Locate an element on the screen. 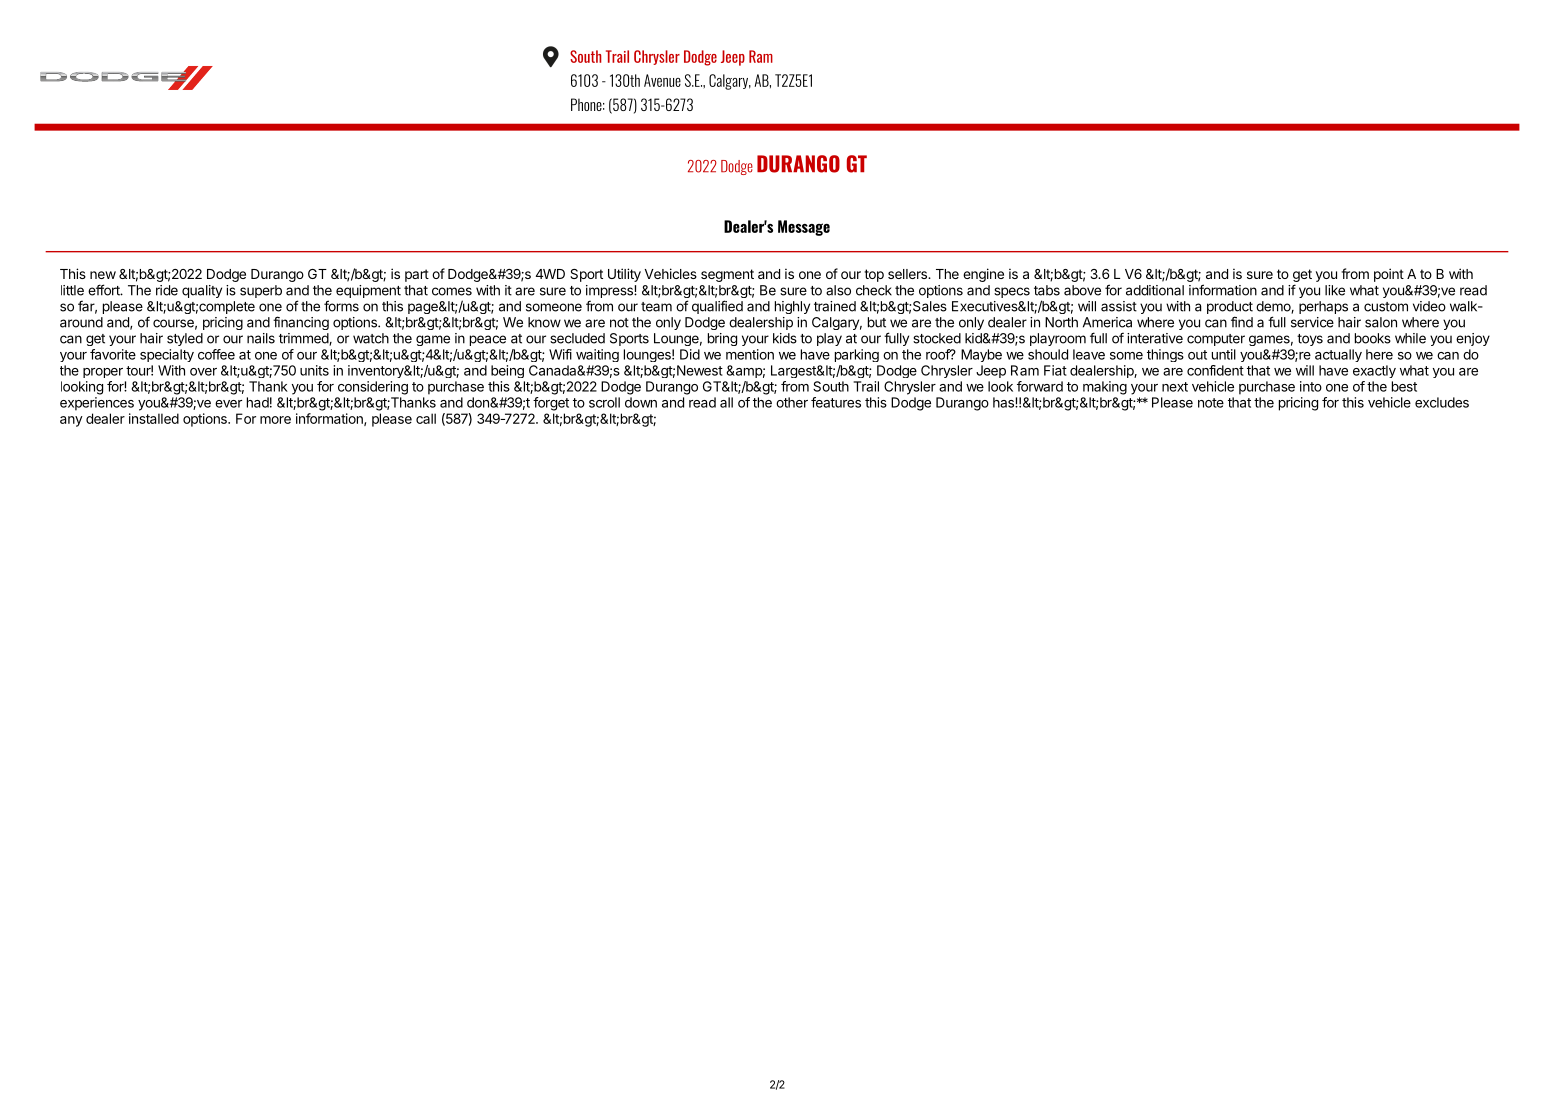 The height and width of the screenshot is (1099, 1554). service is located at coordinates (1312, 322).
